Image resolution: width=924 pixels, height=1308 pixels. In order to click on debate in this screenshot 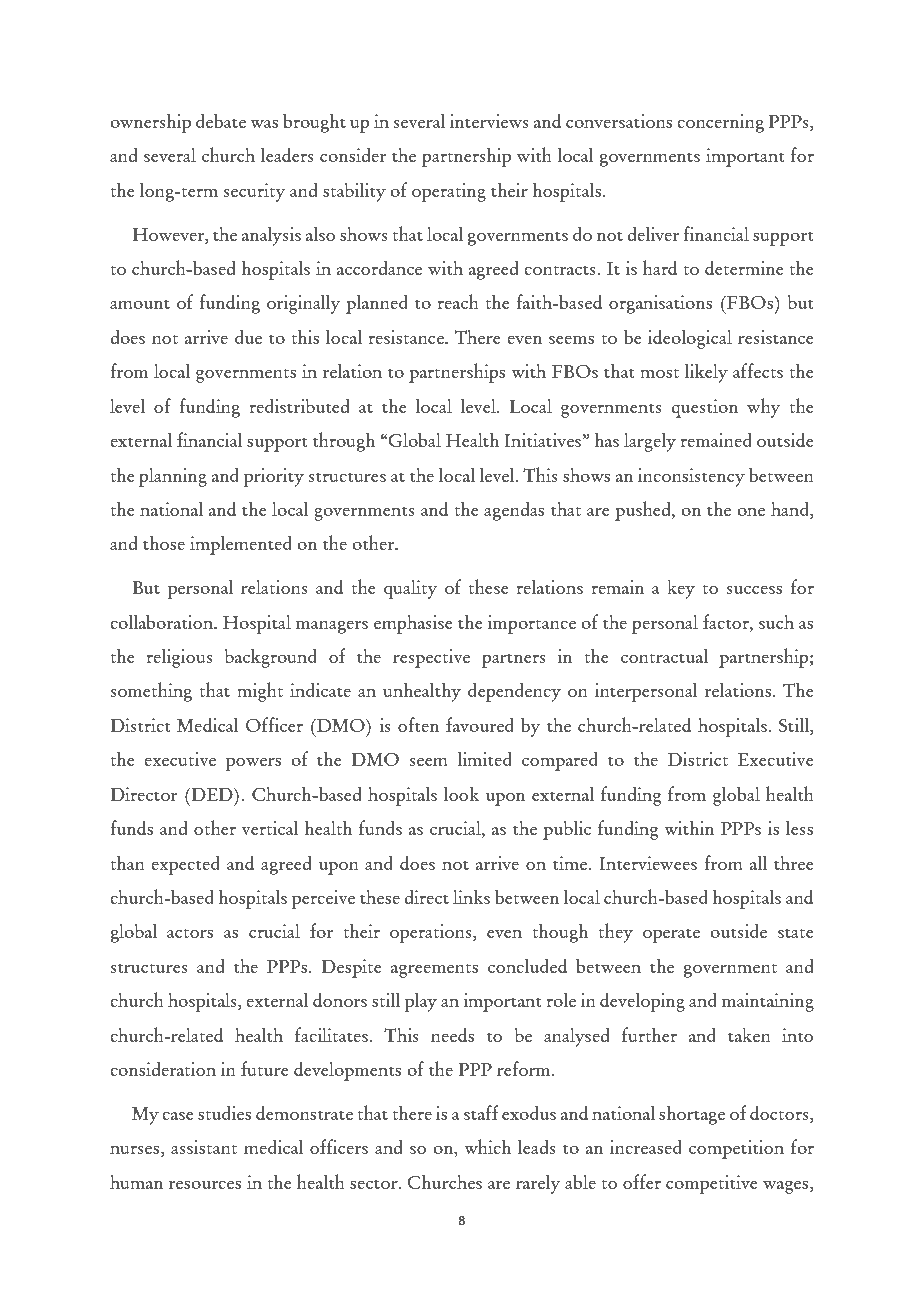, I will do `click(221, 120)`.
